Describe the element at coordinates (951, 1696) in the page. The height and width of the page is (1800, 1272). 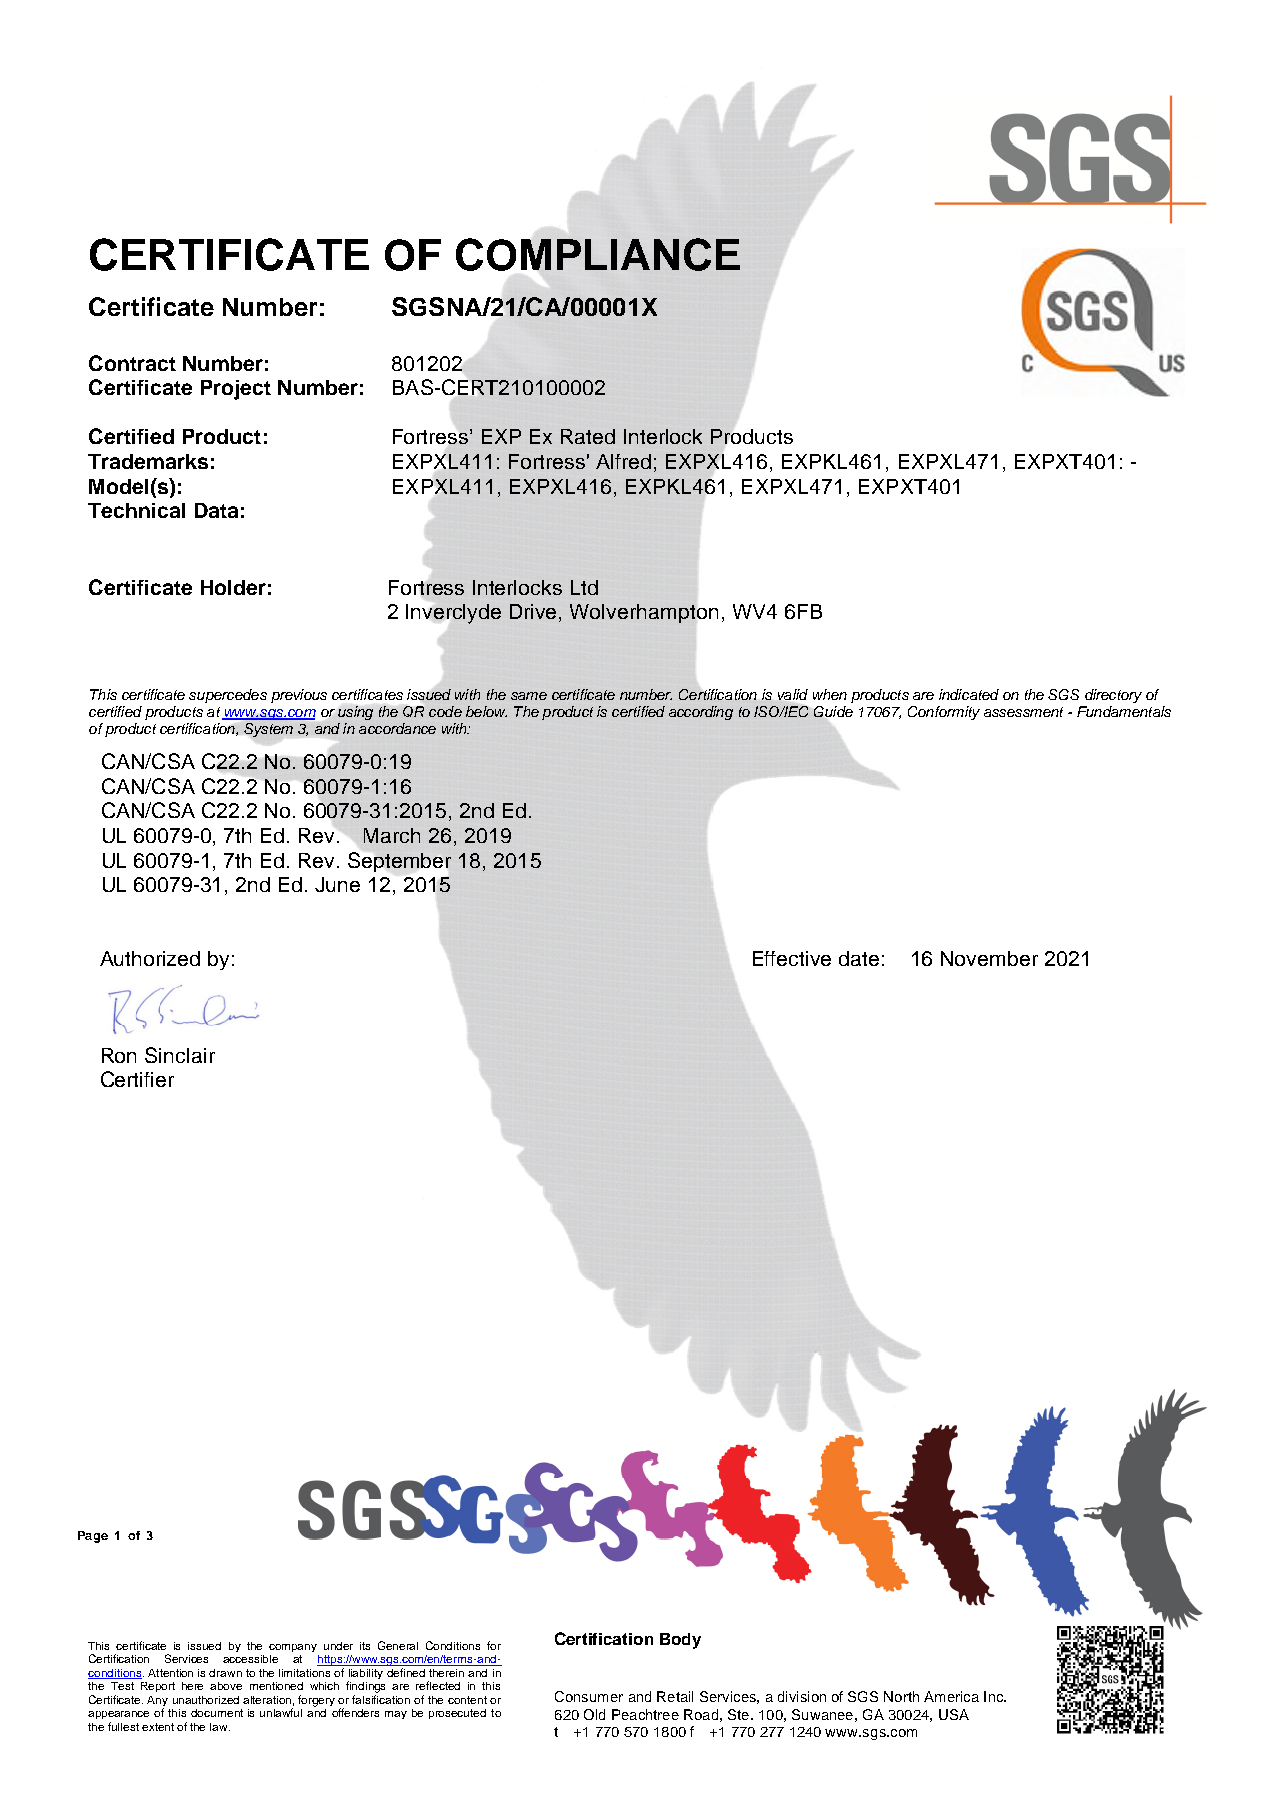
I see `America` at that location.
